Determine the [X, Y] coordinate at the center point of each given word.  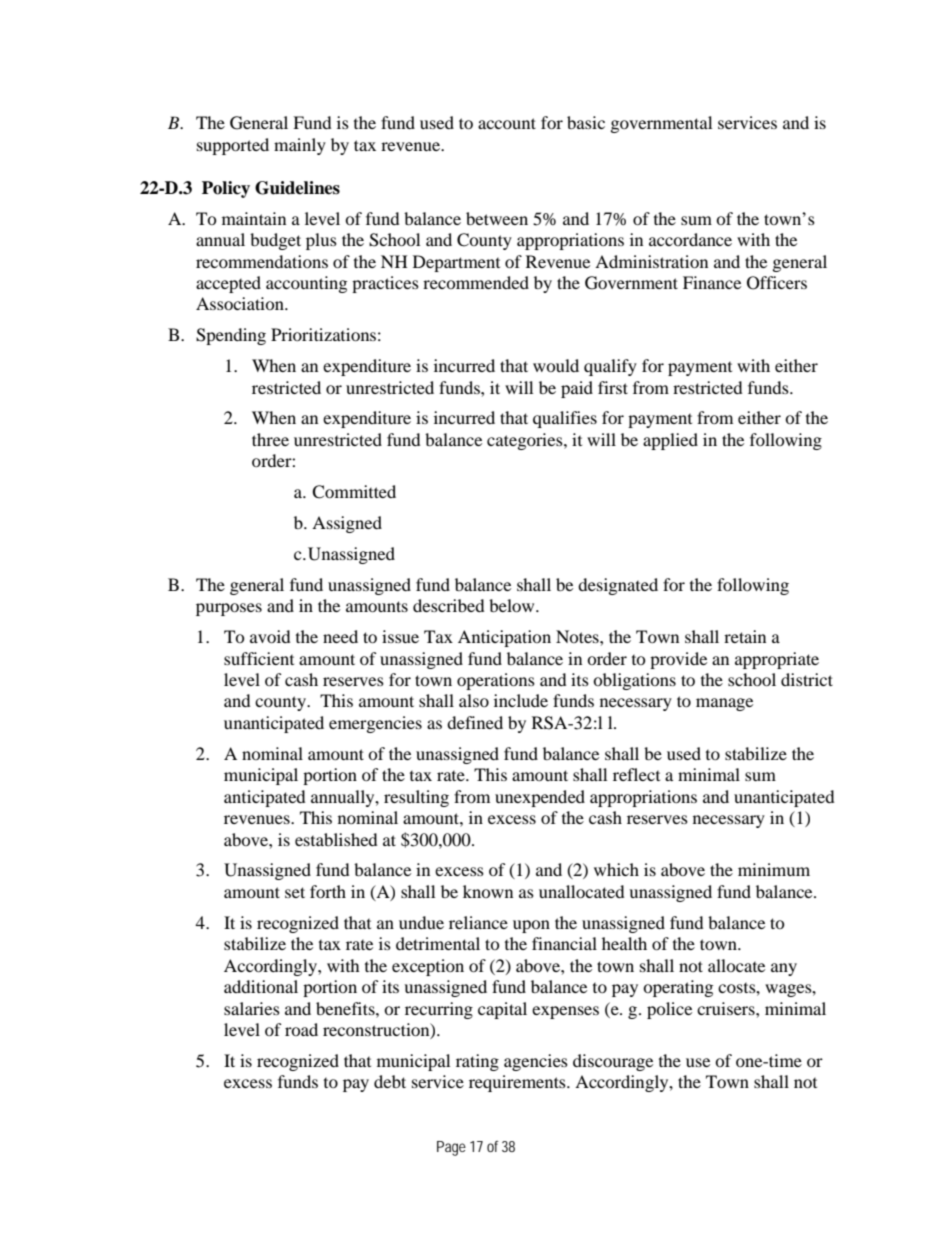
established [336, 839]
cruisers [727, 1008]
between [497, 218]
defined [475, 722]
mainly [300, 146]
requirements [518, 1083]
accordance [690, 239]
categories [526, 441]
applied [670, 441]
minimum [774, 869]
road [301, 1029]
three [270, 439]
